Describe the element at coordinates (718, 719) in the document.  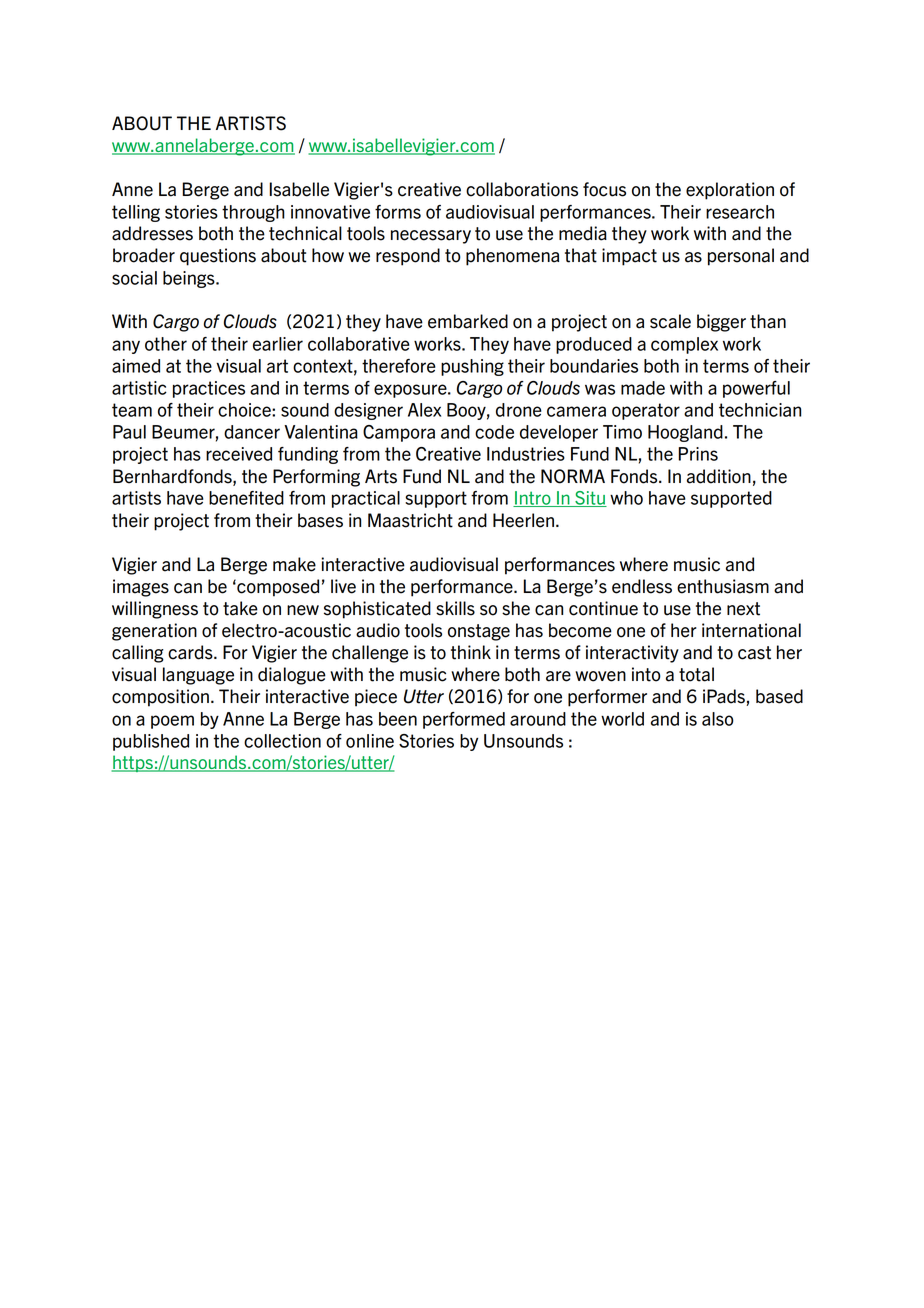
I see `also` at that location.
